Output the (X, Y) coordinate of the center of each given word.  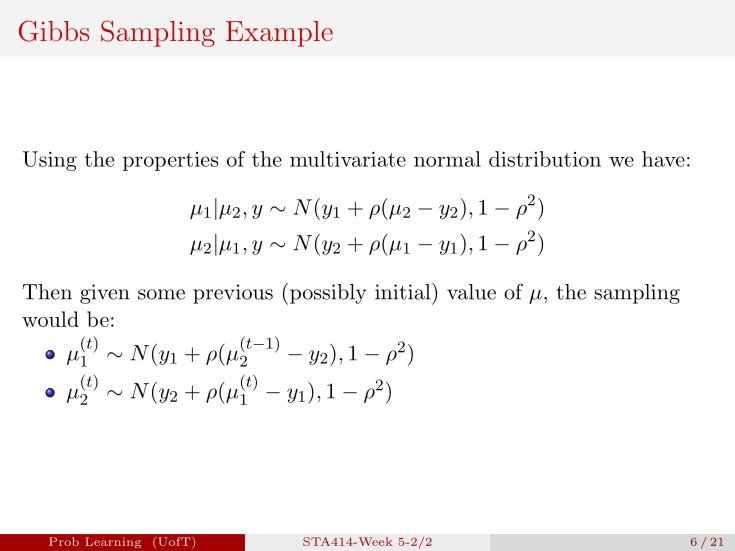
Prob (64, 541)
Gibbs (54, 31)
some (161, 294)
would (50, 319)
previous (233, 294)
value (471, 292)
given (105, 294)
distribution (545, 159)
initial (402, 292)
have (663, 159)
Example (279, 34)
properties (170, 161)
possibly (327, 294)
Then (47, 292)
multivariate (348, 159)
